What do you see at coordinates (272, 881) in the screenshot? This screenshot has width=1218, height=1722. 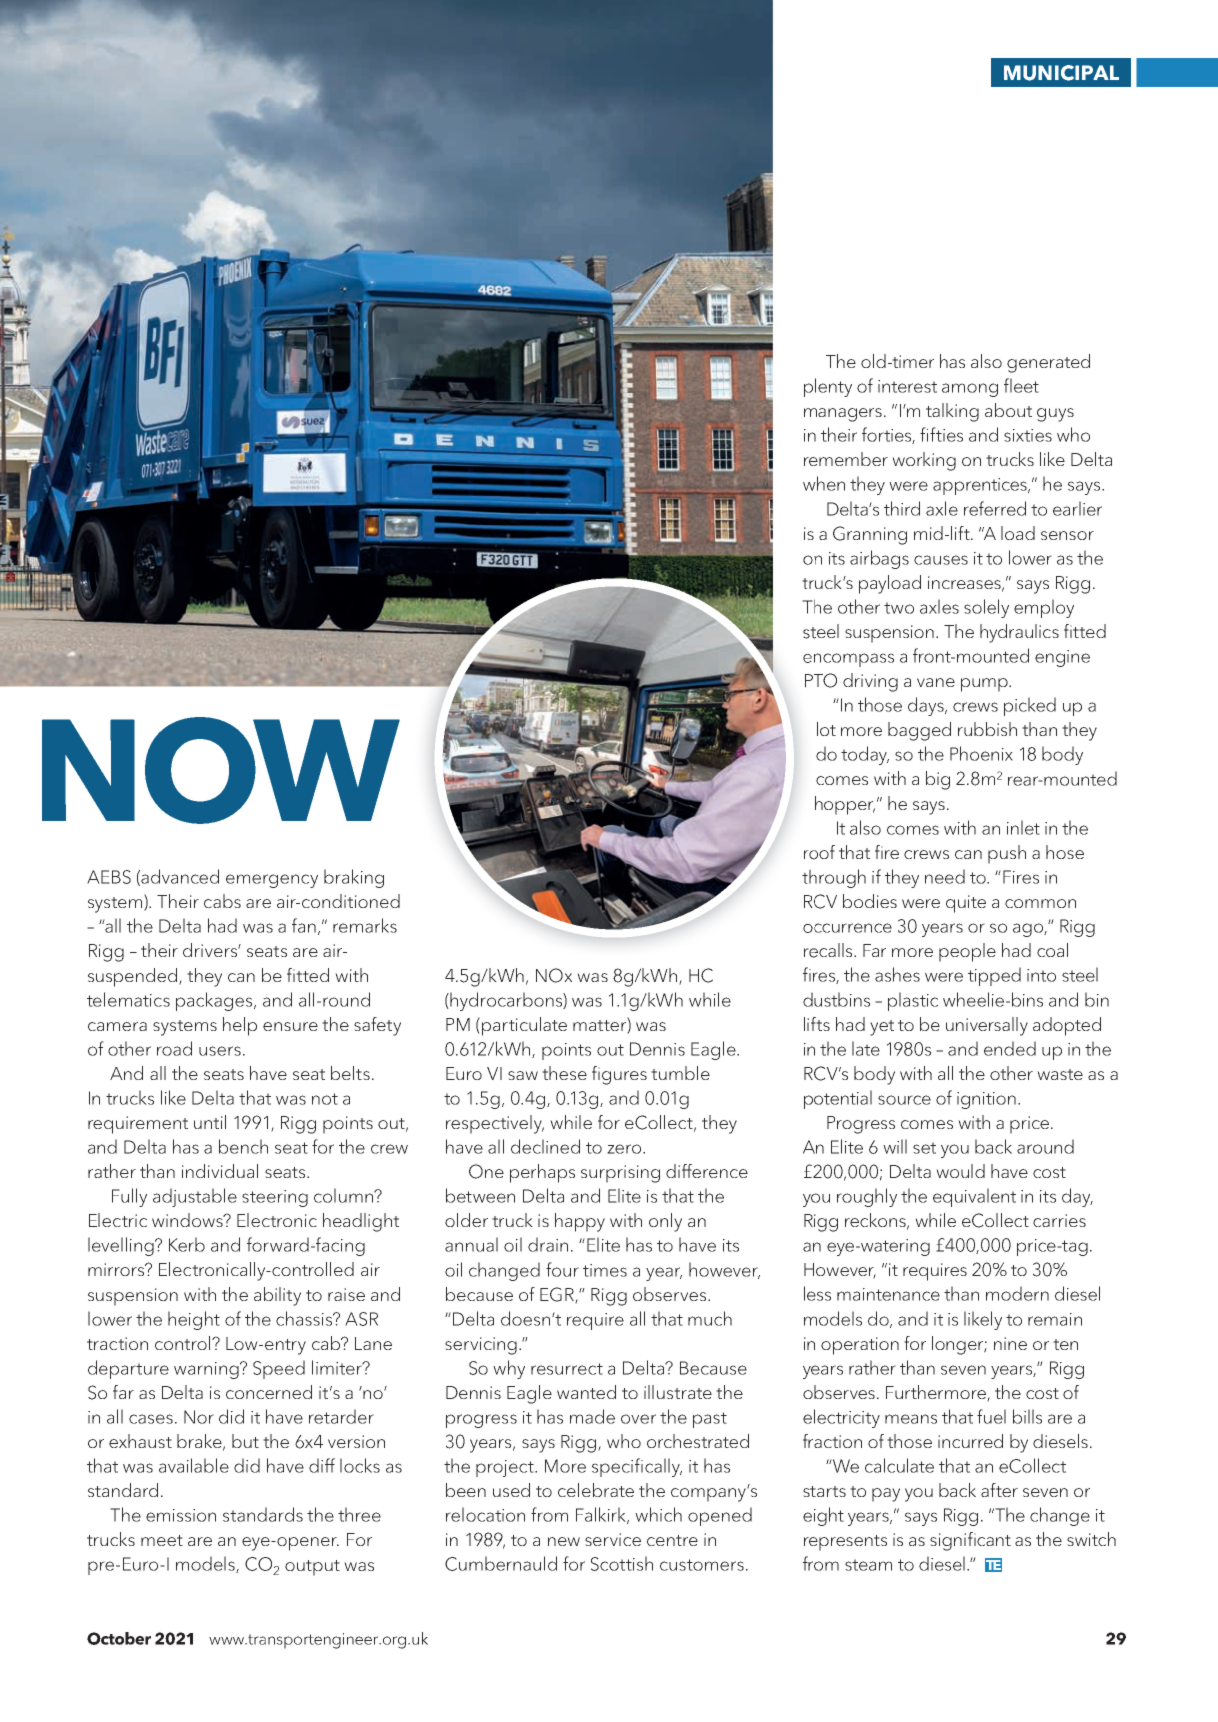 I see `emergency` at bounding box center [272, 881].
